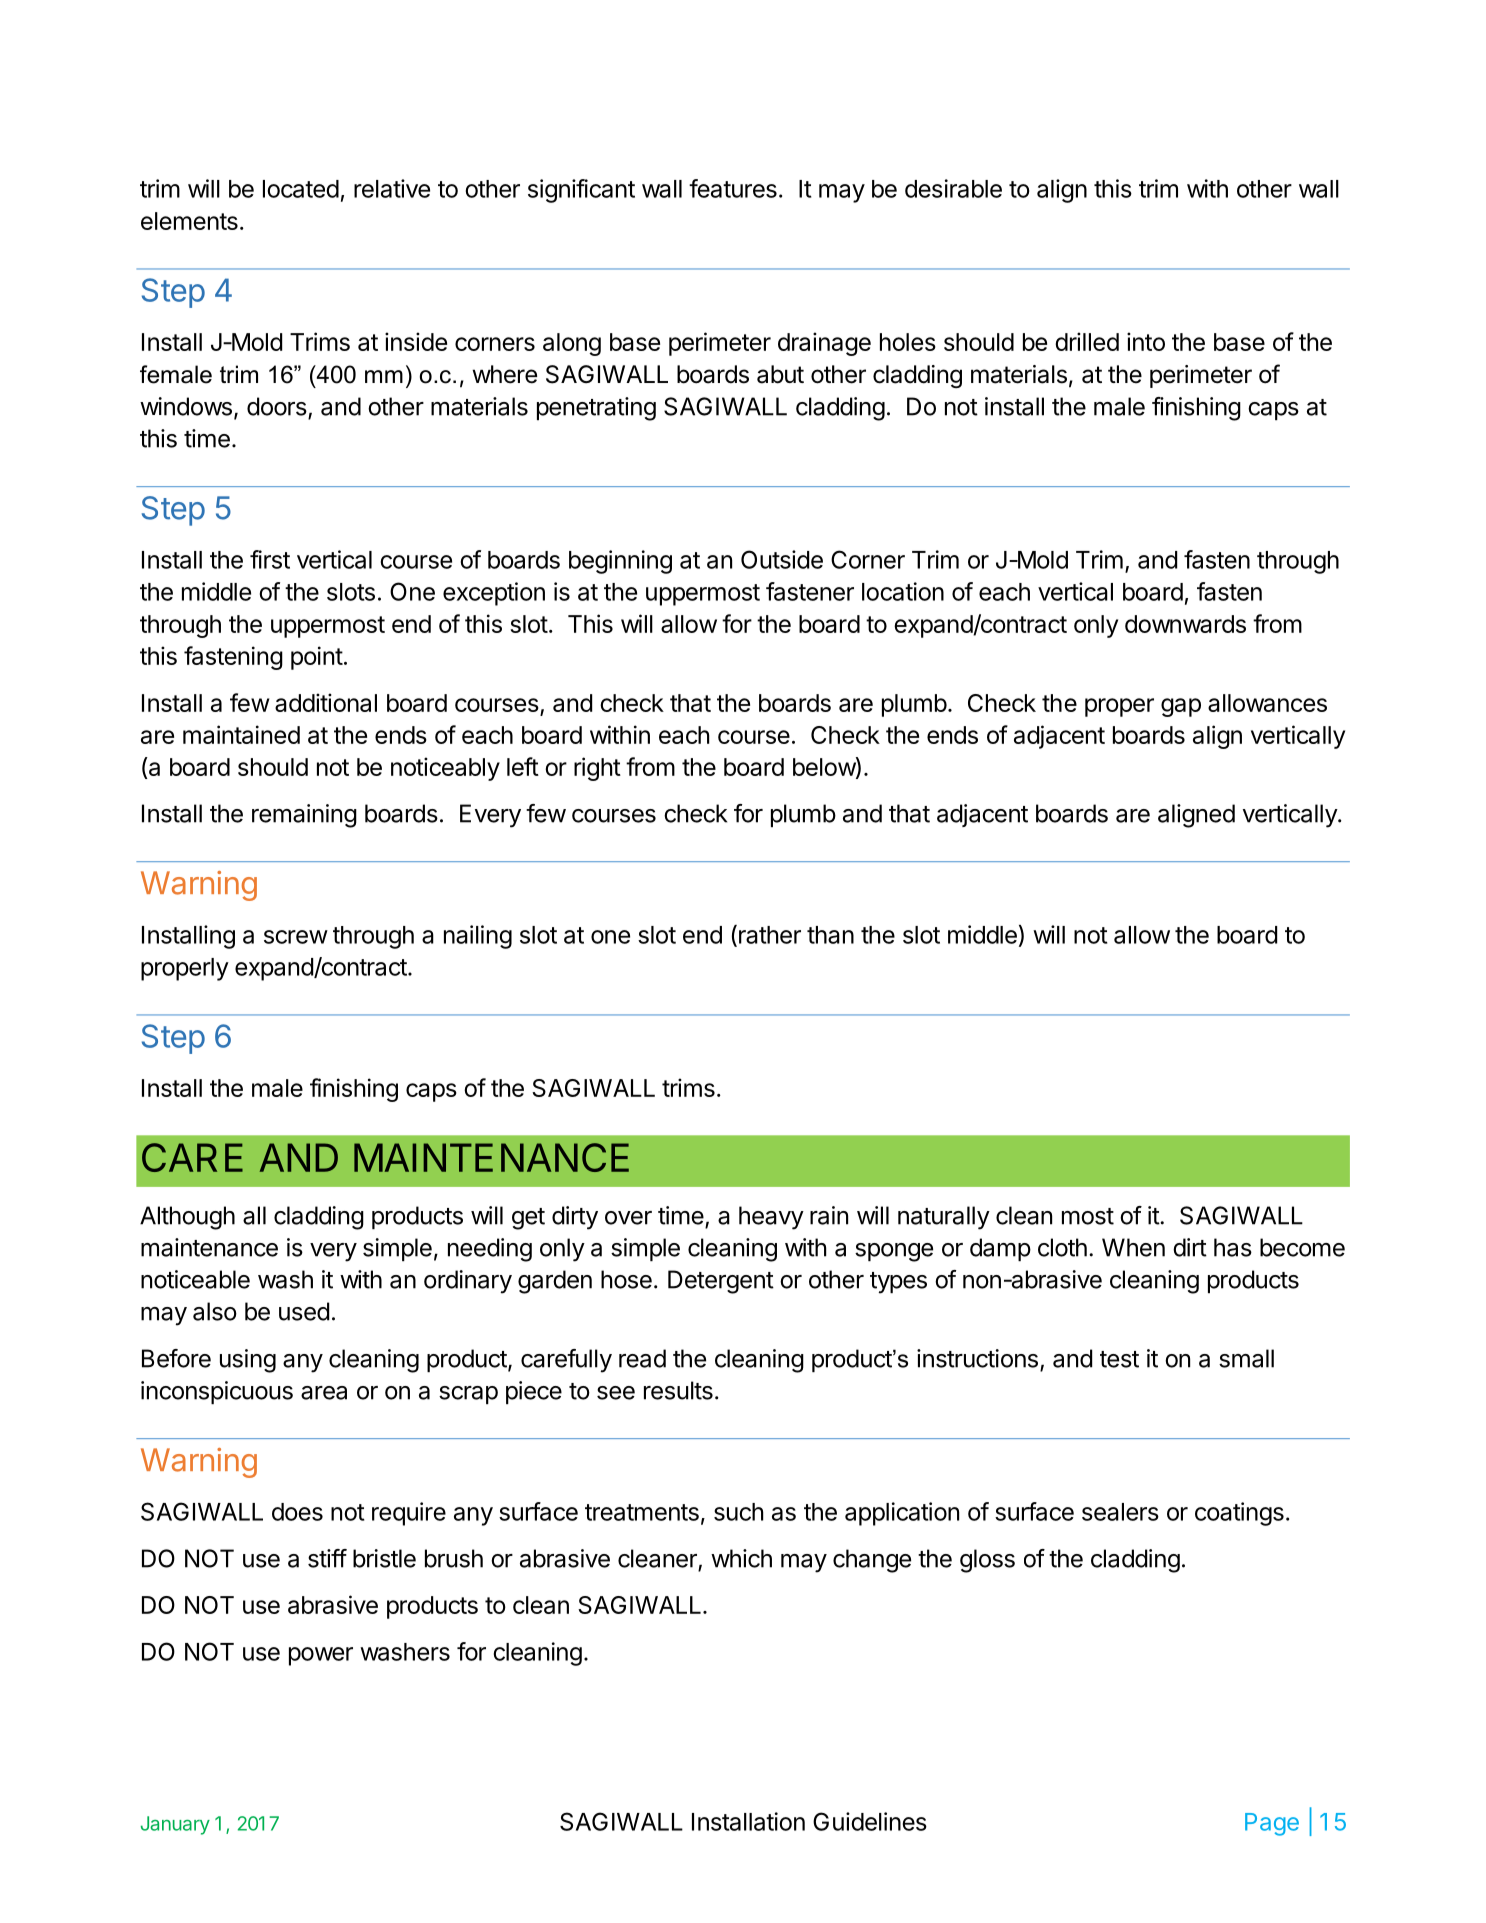  Describe the element at coordinates (733, 188) in the screenshot. I see `features` at that location.
